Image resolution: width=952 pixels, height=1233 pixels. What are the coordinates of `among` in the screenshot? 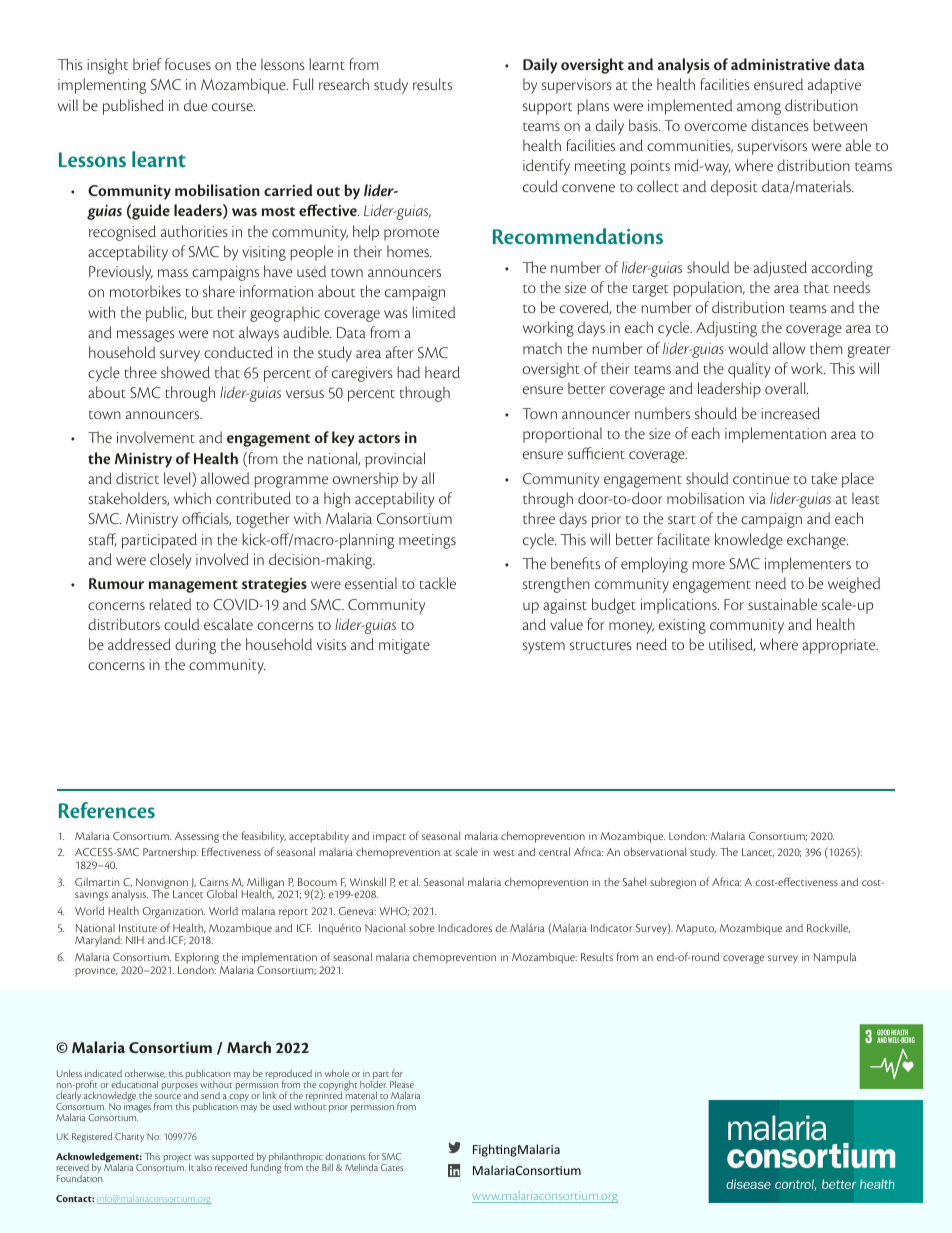 It's located at (759, 109).
